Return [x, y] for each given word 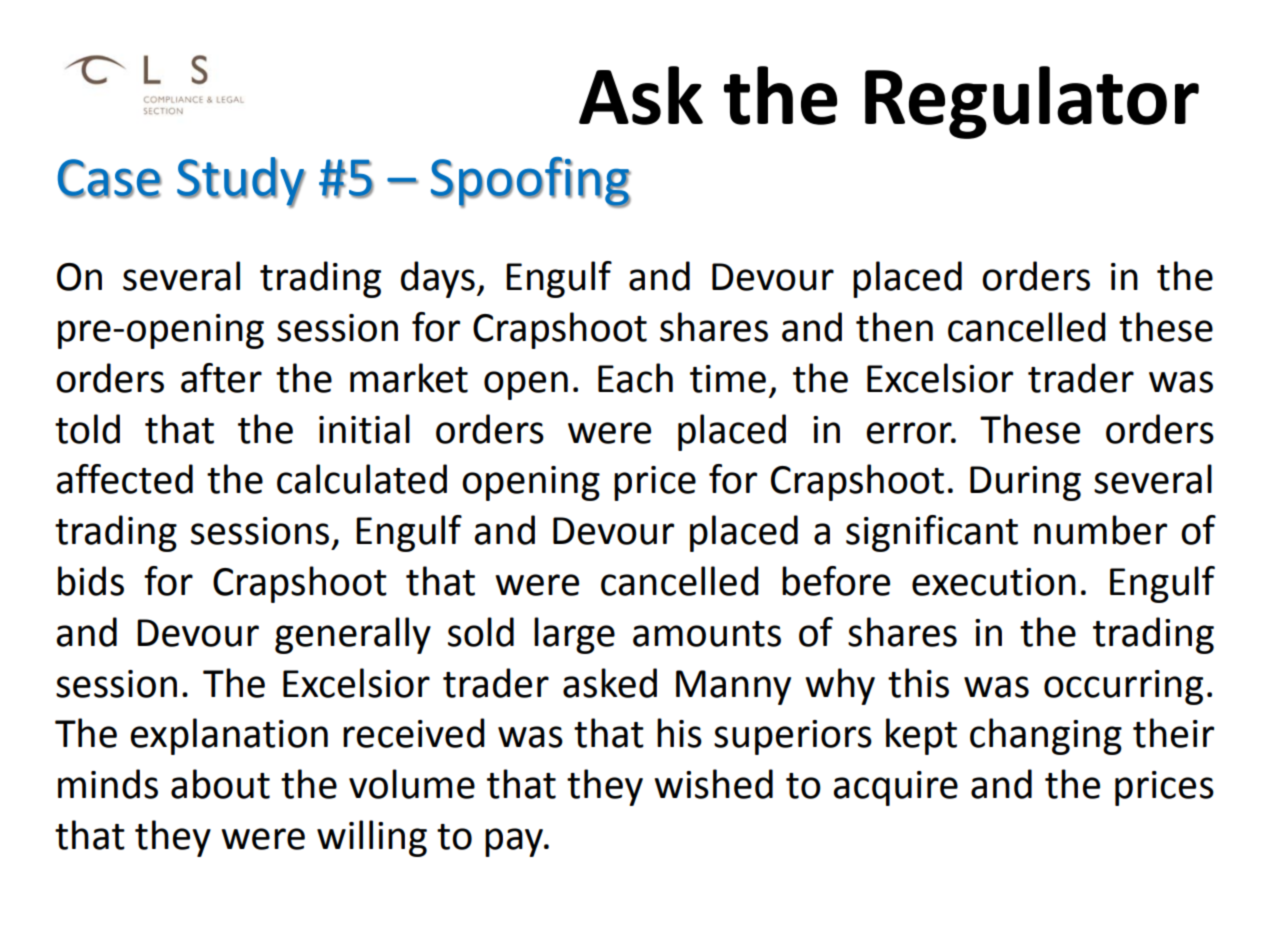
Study [241, 182]
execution [994, 582]
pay [515, 842]
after [221, 378]
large [574, 635]
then [894, 327]
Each [635, 378]
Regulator [1032, 102]
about [220, 784]
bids [91, 581]
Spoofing [531, 182]
